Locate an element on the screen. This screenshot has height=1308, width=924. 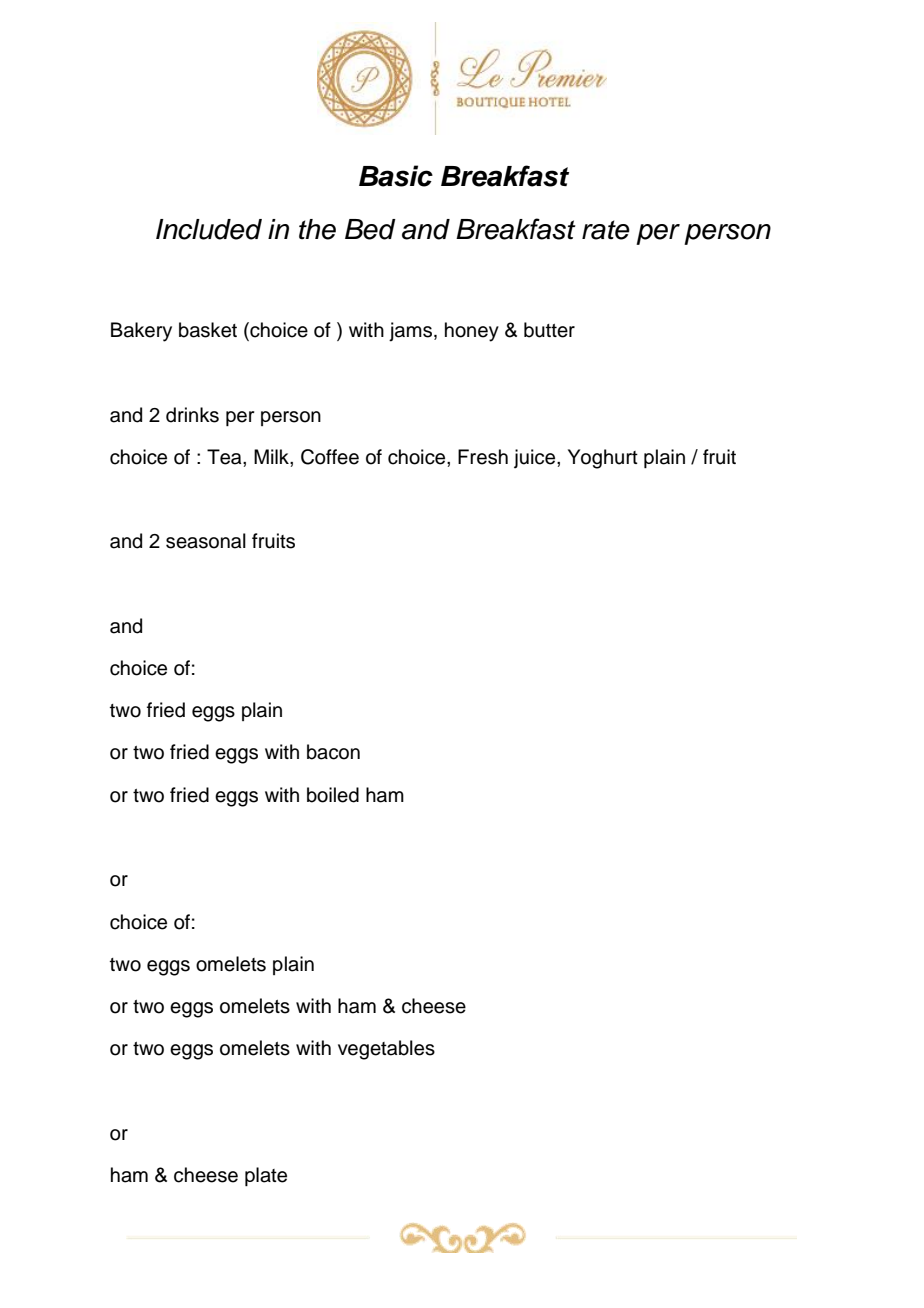
bacon is located at coordinates (333, 752).
